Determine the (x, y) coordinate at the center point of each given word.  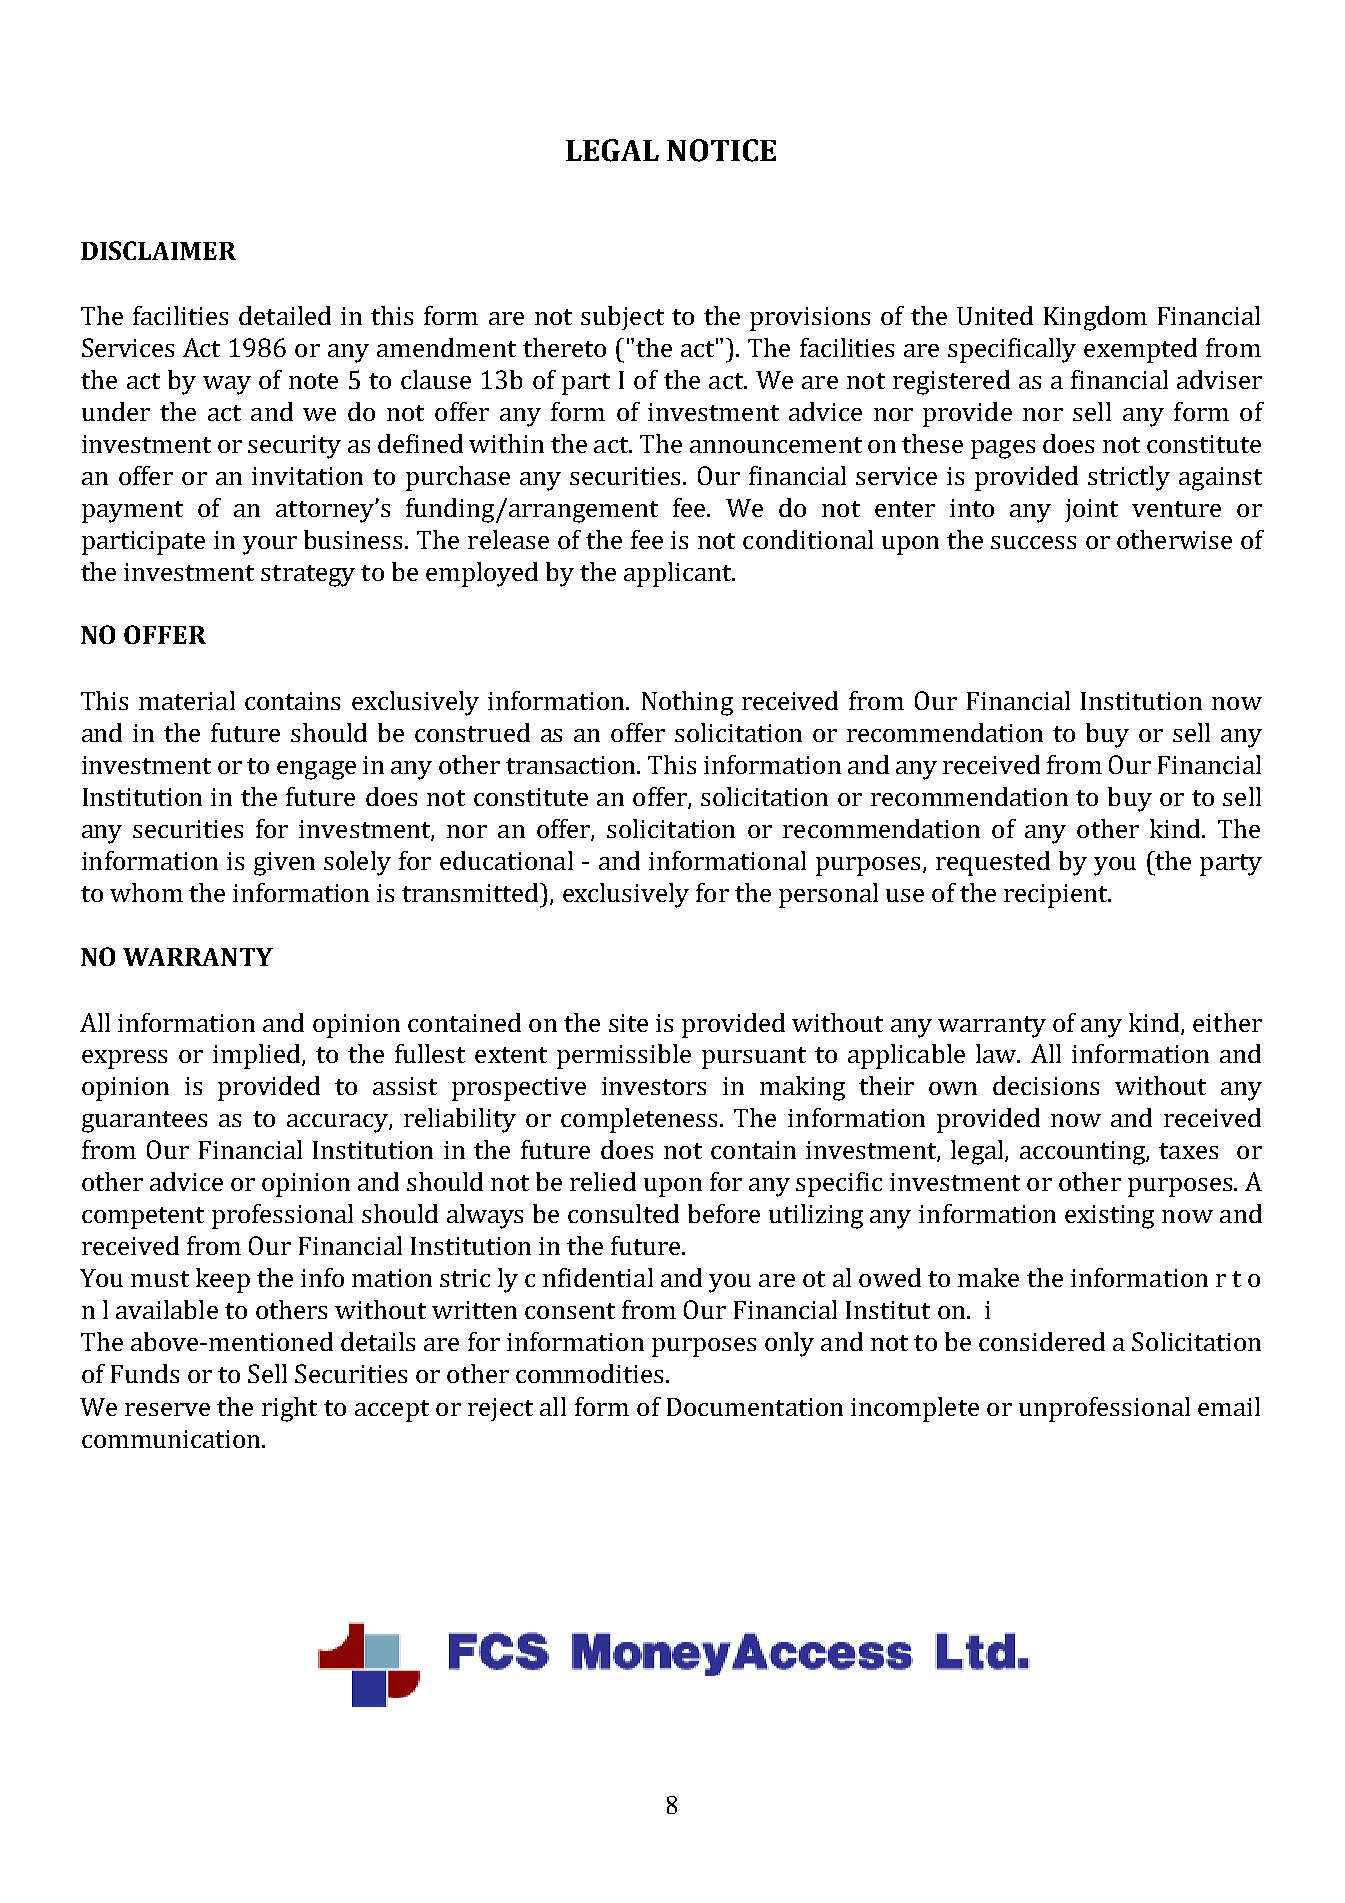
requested (993, 863)
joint (1091, 510)
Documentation (755, 1407)
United (995, 315)
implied (258, 1056)
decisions (1046, 1085)
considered (1042, 1341)
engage (316, 770)
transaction (572, 765)
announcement (776, 445)
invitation (307, 476)
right (289, 1409)
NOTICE (721, 150)
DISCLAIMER (158, 250)
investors (654, 1086)
